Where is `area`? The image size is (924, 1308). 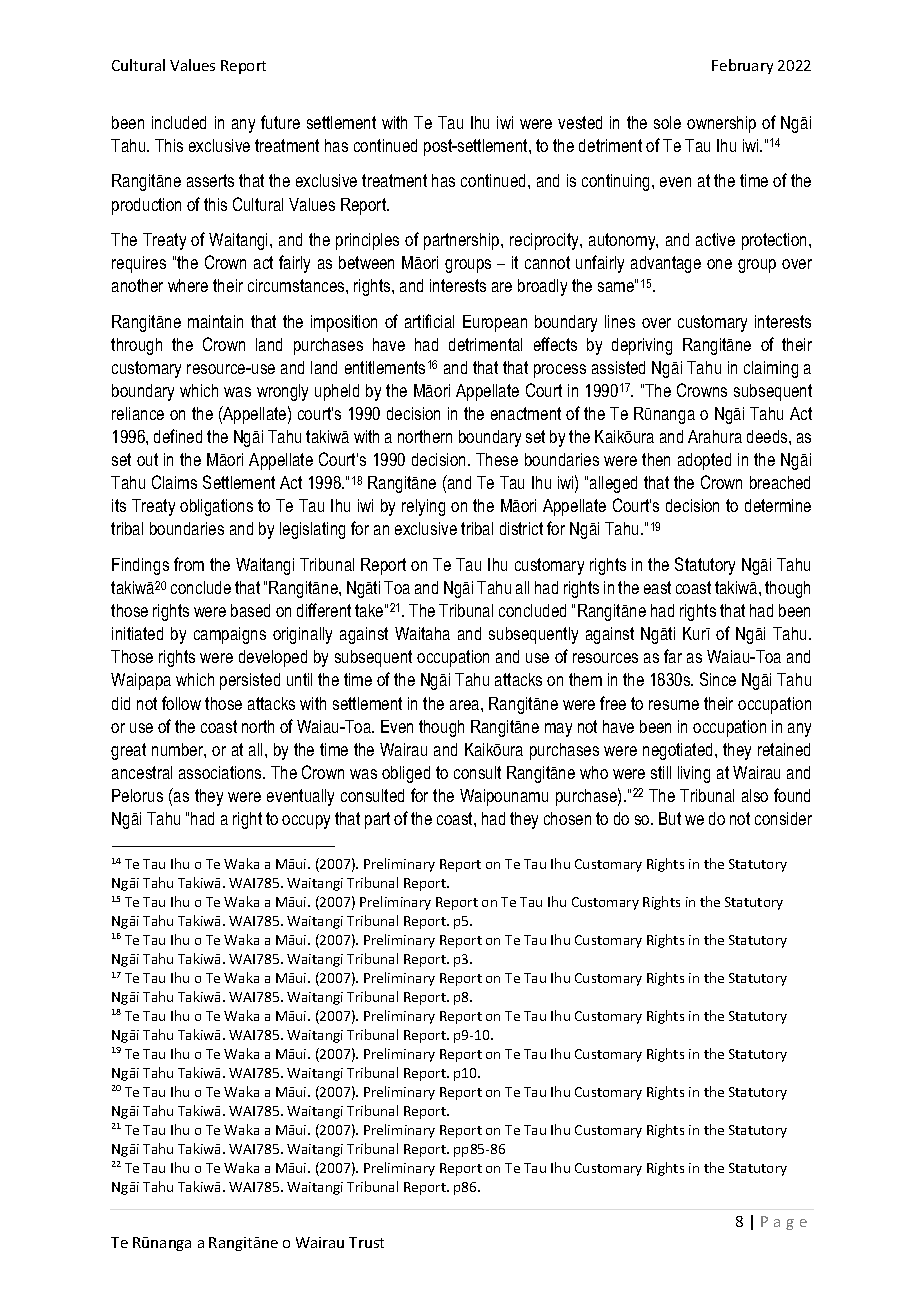 area is located at coordinates (466, 705).
